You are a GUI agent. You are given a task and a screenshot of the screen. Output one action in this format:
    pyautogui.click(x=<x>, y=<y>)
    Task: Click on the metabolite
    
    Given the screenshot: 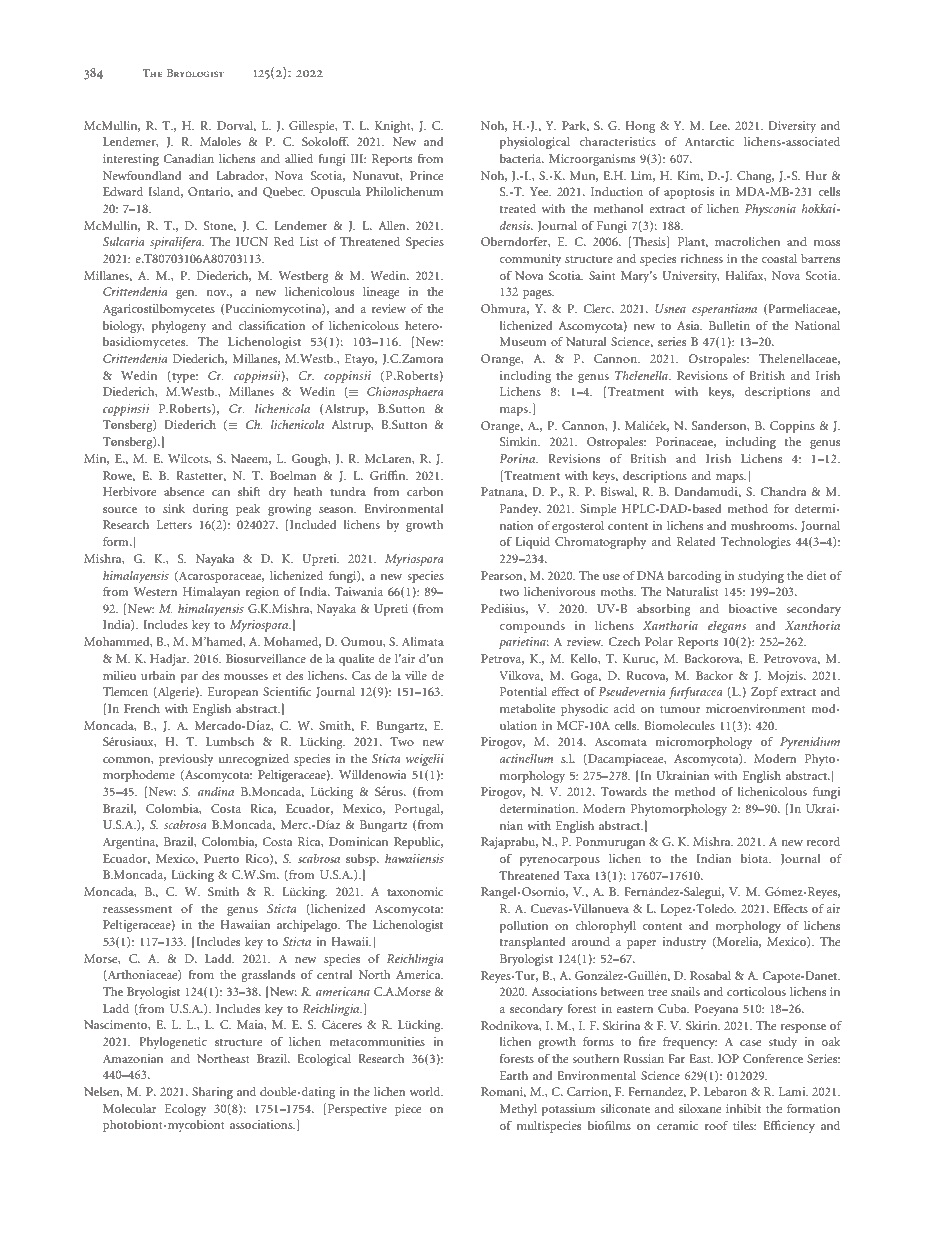 What is the action you would take?
    pyautogui.click(x=528, y=708)
